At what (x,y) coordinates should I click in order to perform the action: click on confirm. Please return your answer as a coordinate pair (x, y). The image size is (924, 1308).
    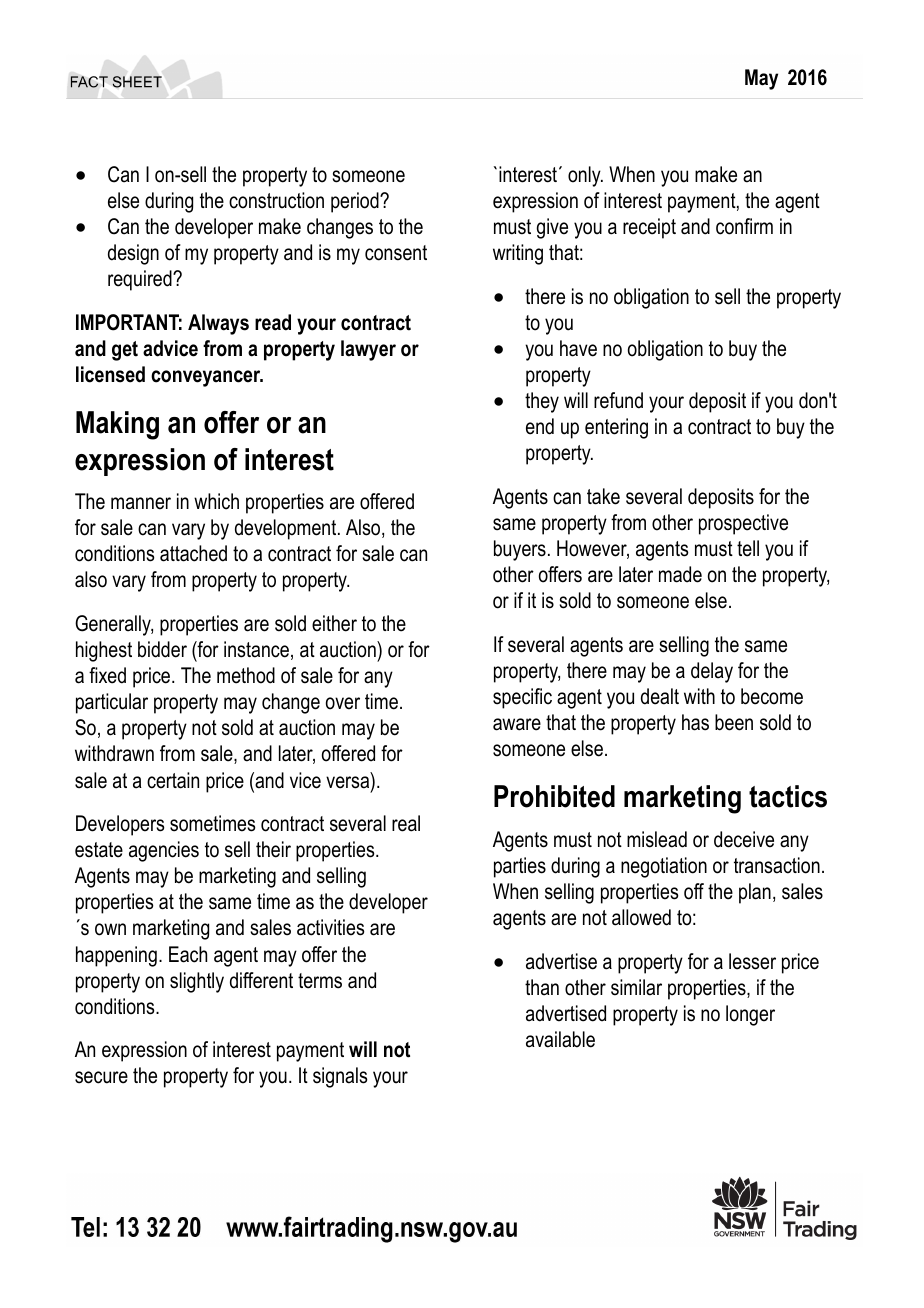
    Looking at the image, I should click on (744, 226).
